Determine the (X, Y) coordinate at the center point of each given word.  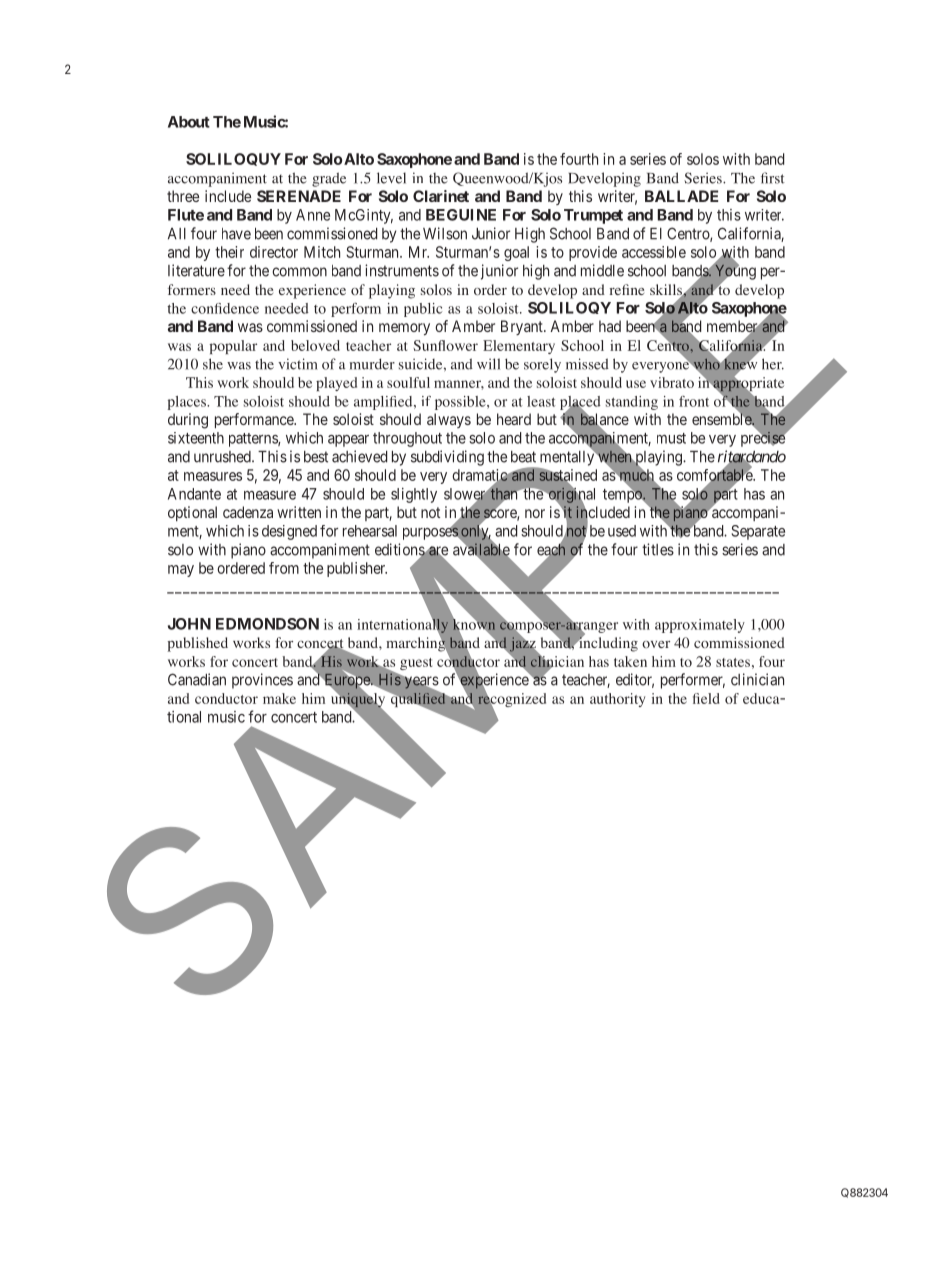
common (299, 272)
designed (289, 532)
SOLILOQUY (233, 159)
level (391, 178)
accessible (654, 252)
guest (416, 664)
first (773, 178)
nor (535, 513)
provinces (262, 681)
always (449, 420)
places (188, 403)
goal (516, 253)
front (694, 401)
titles (658, 549)
